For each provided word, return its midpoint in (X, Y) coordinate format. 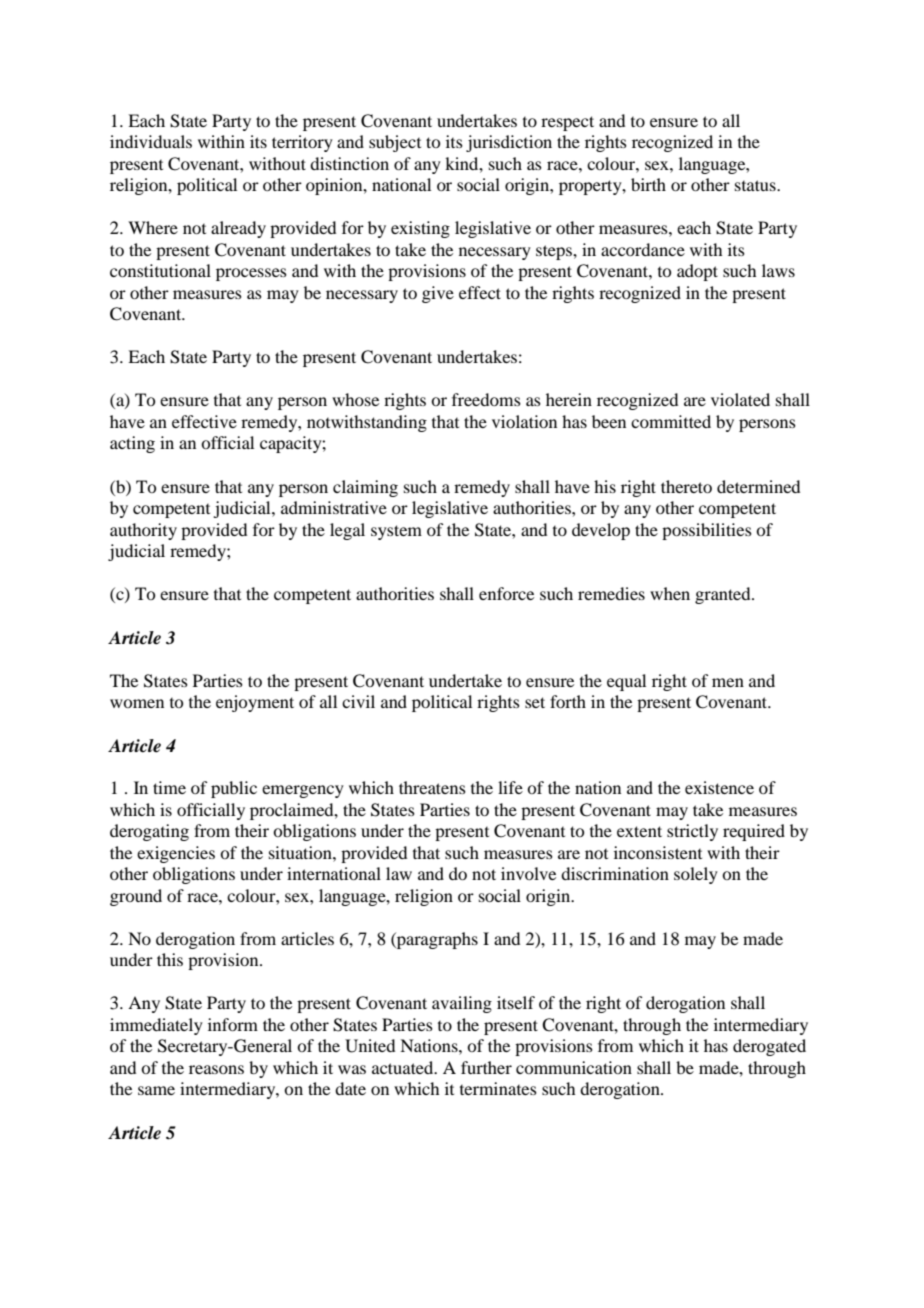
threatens (432, 787)
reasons (216, 1069)
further (486, 1067)
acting (132, 444)
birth (648, 184)
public (234, 789)
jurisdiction (509, 143)
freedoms (486, 399)
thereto (686, 486)
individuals (151, 141)
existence (719, 787)
